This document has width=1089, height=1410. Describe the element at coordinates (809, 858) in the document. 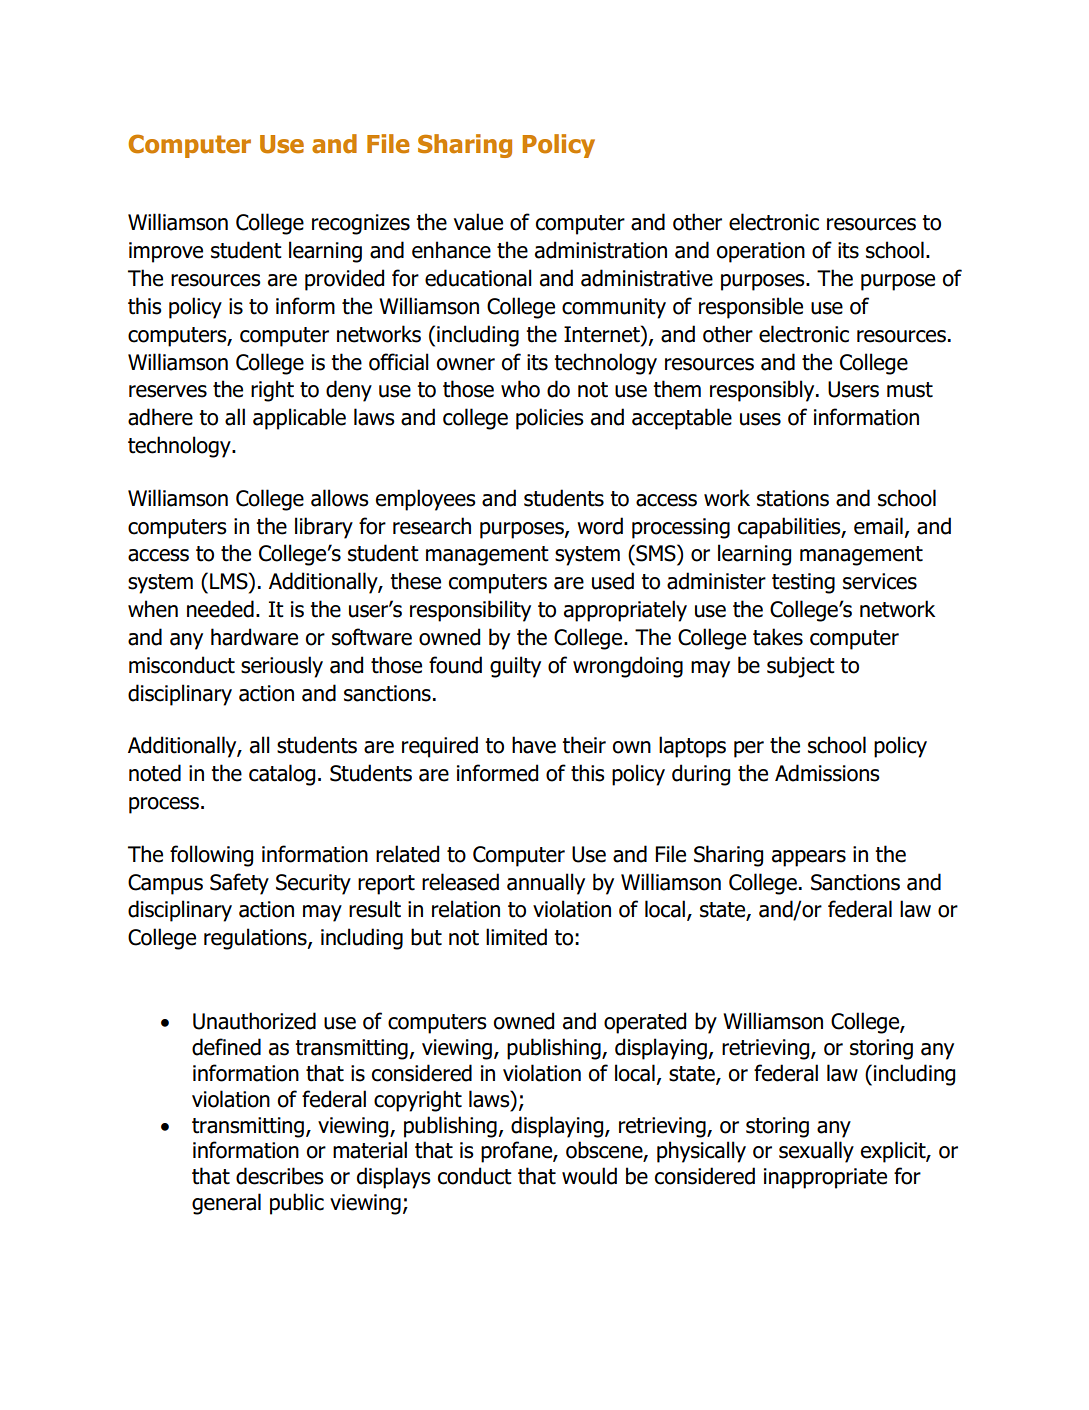

I see `appears` at that location.
